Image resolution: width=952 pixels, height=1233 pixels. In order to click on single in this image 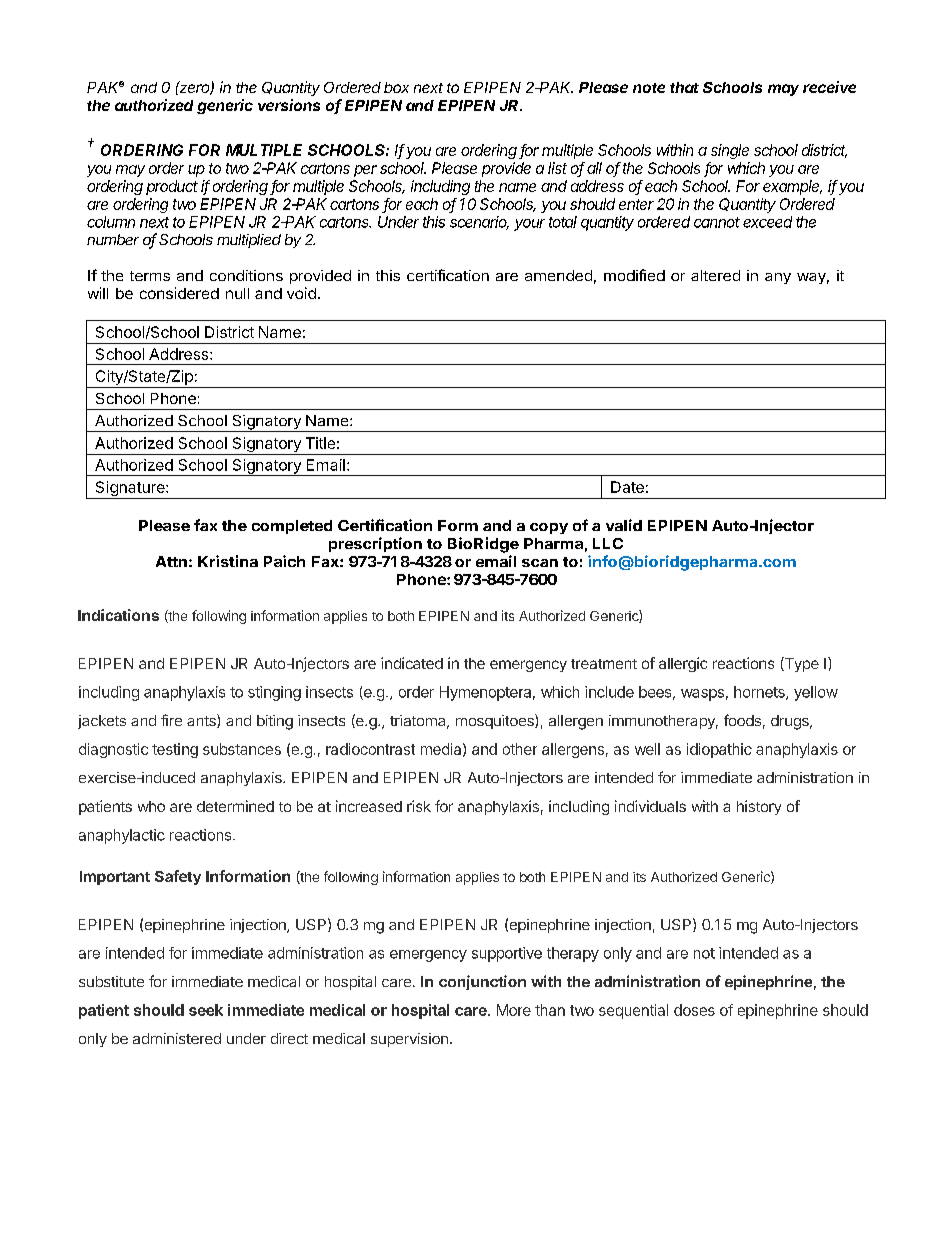, I will do `click(730, 151)`.
